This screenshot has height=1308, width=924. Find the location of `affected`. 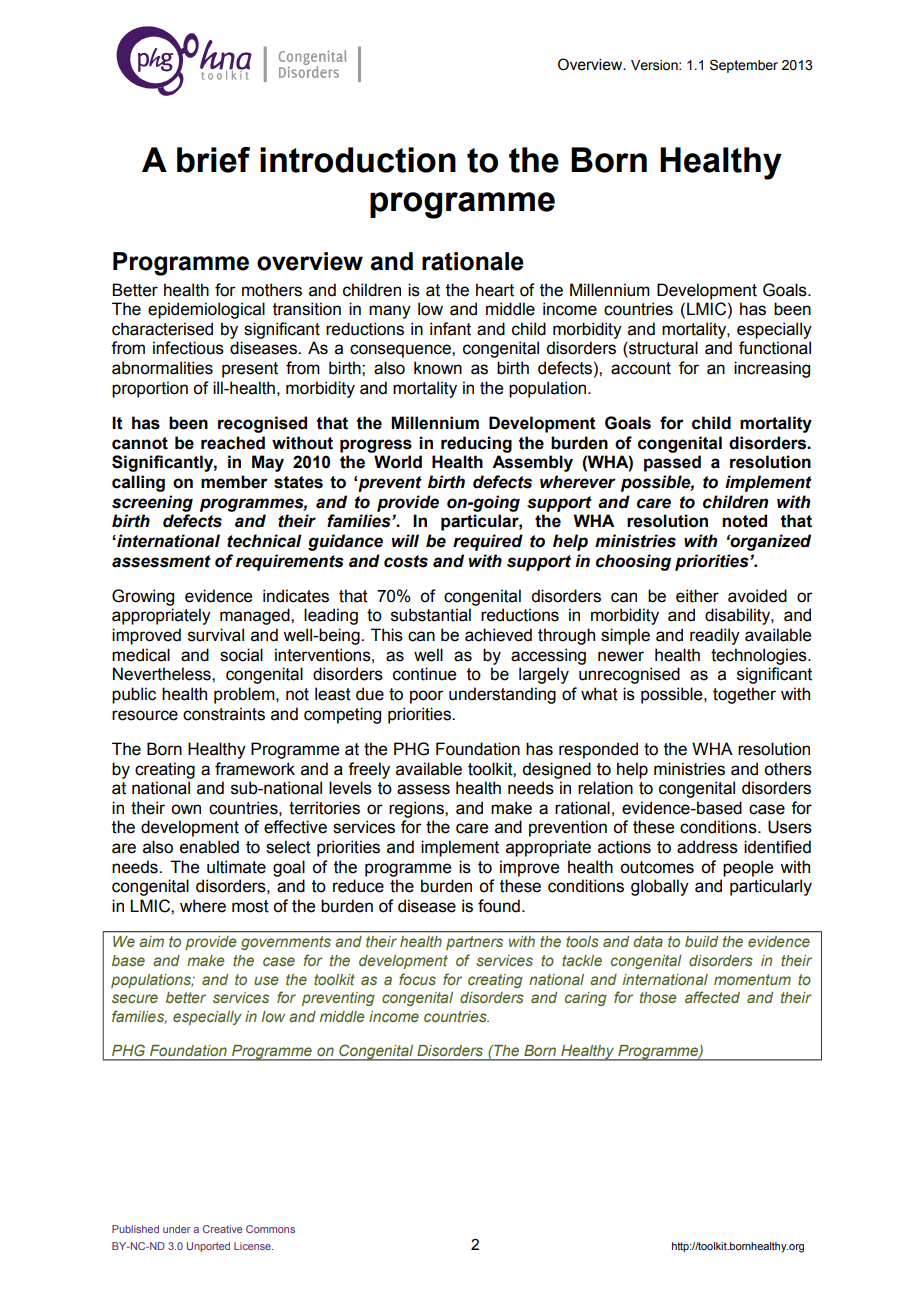

affected is located at coordinates (712, 997).
